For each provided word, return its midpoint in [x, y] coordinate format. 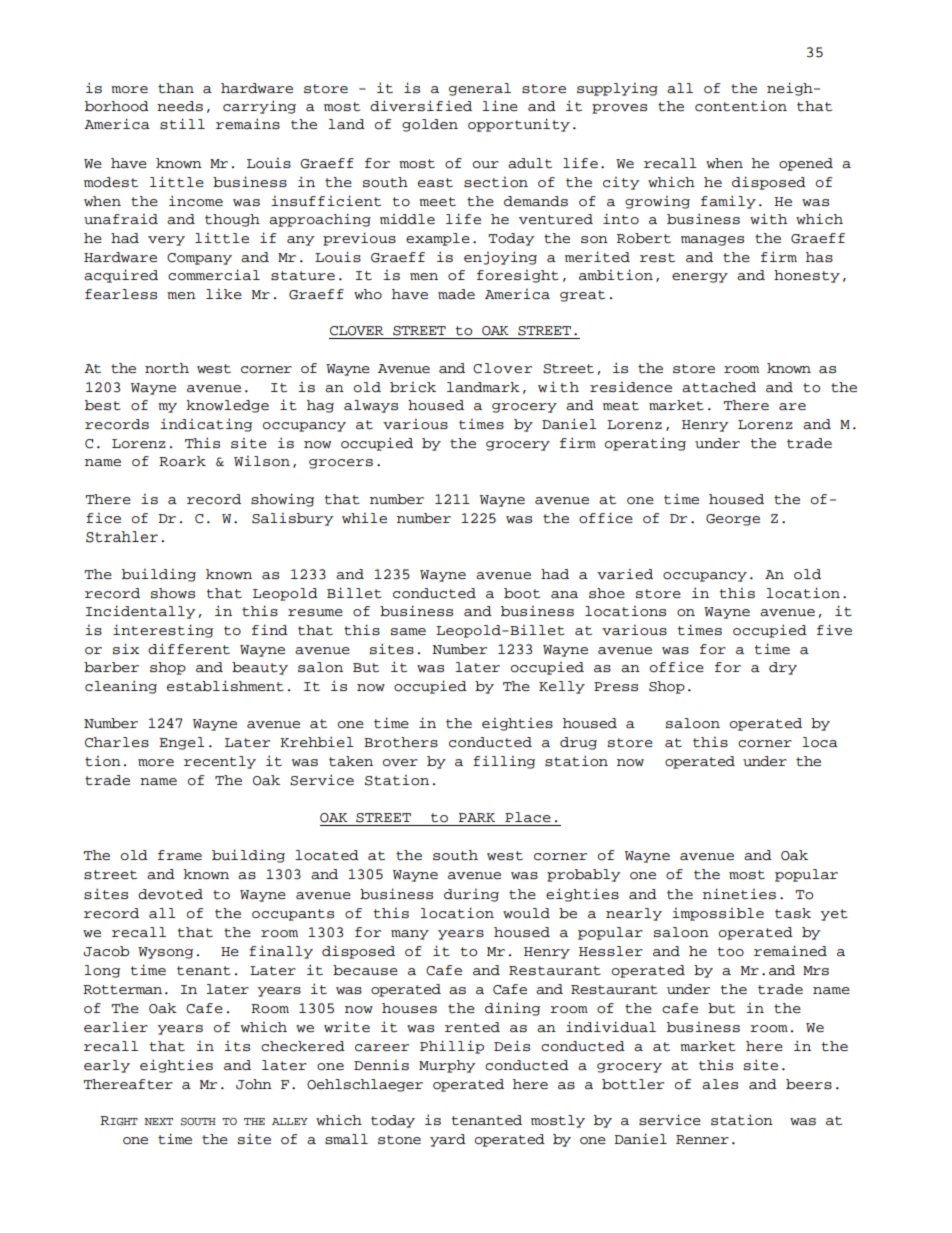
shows [173, 593]
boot [522, 593]
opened [806, 164]
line [500, 105]
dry [783, 668]
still [182, 124]
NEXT [158, 1121]
